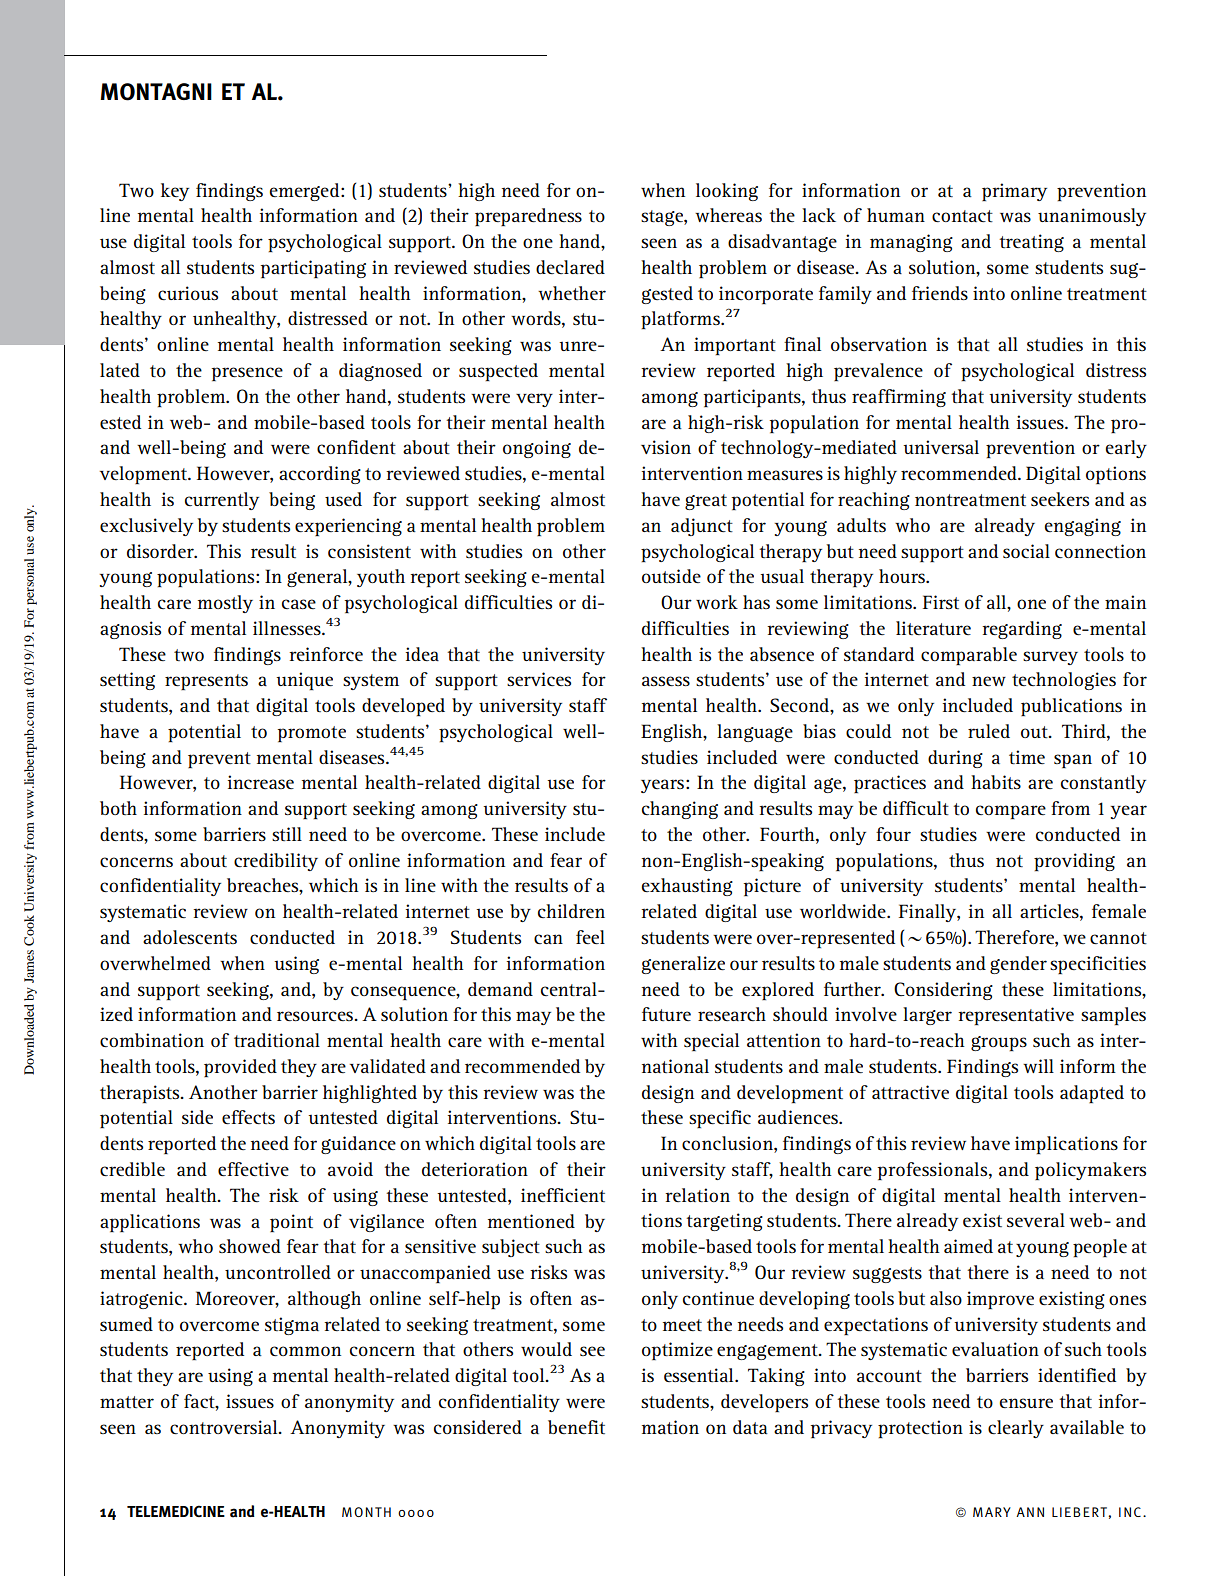 This image has height=1576, width=1218. What do you see at coordinates (240, 1068) in the image?
I see `provided` at bounding box center [240, 1068].
